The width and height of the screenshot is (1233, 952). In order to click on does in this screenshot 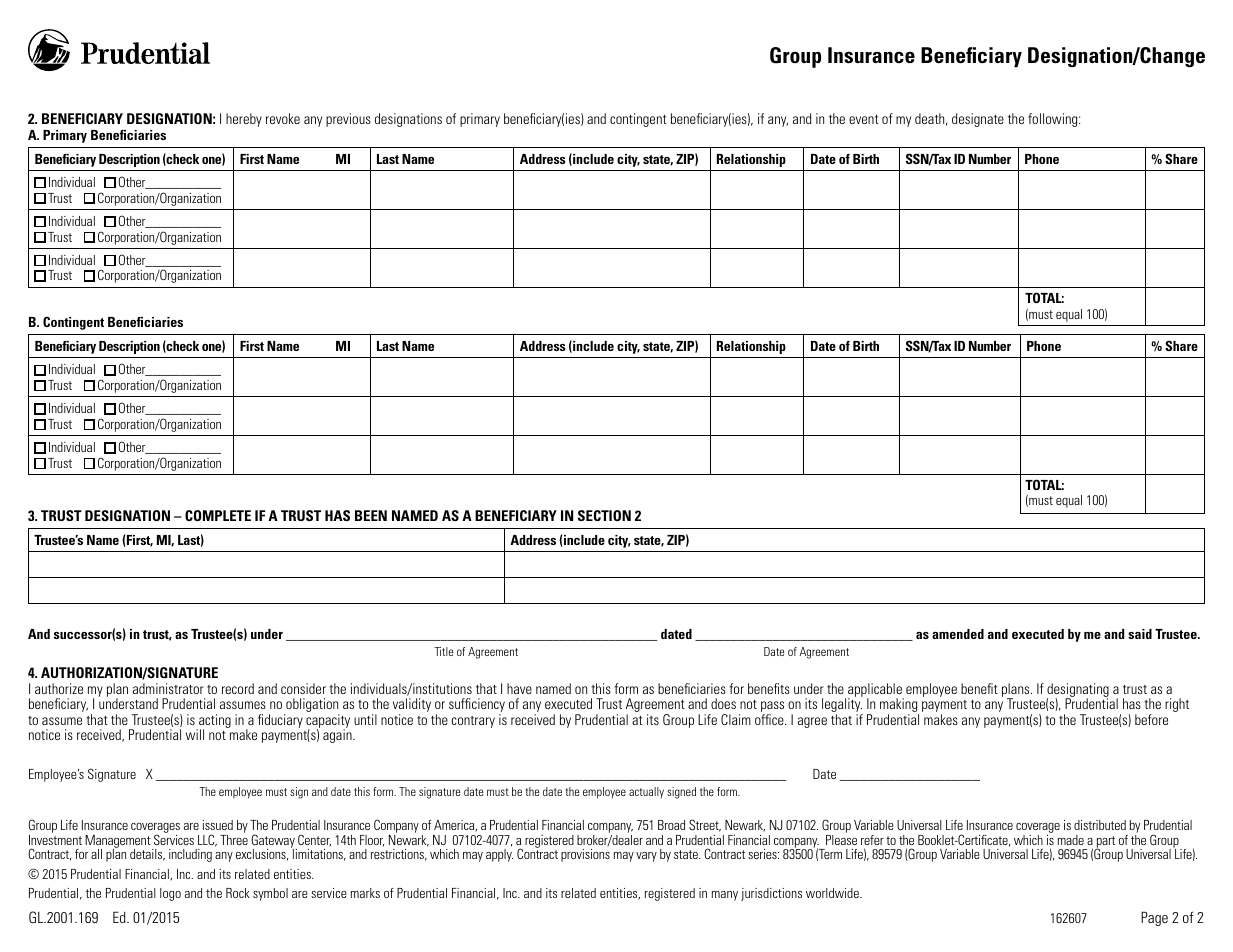, I will do `click(723, 703)`.
